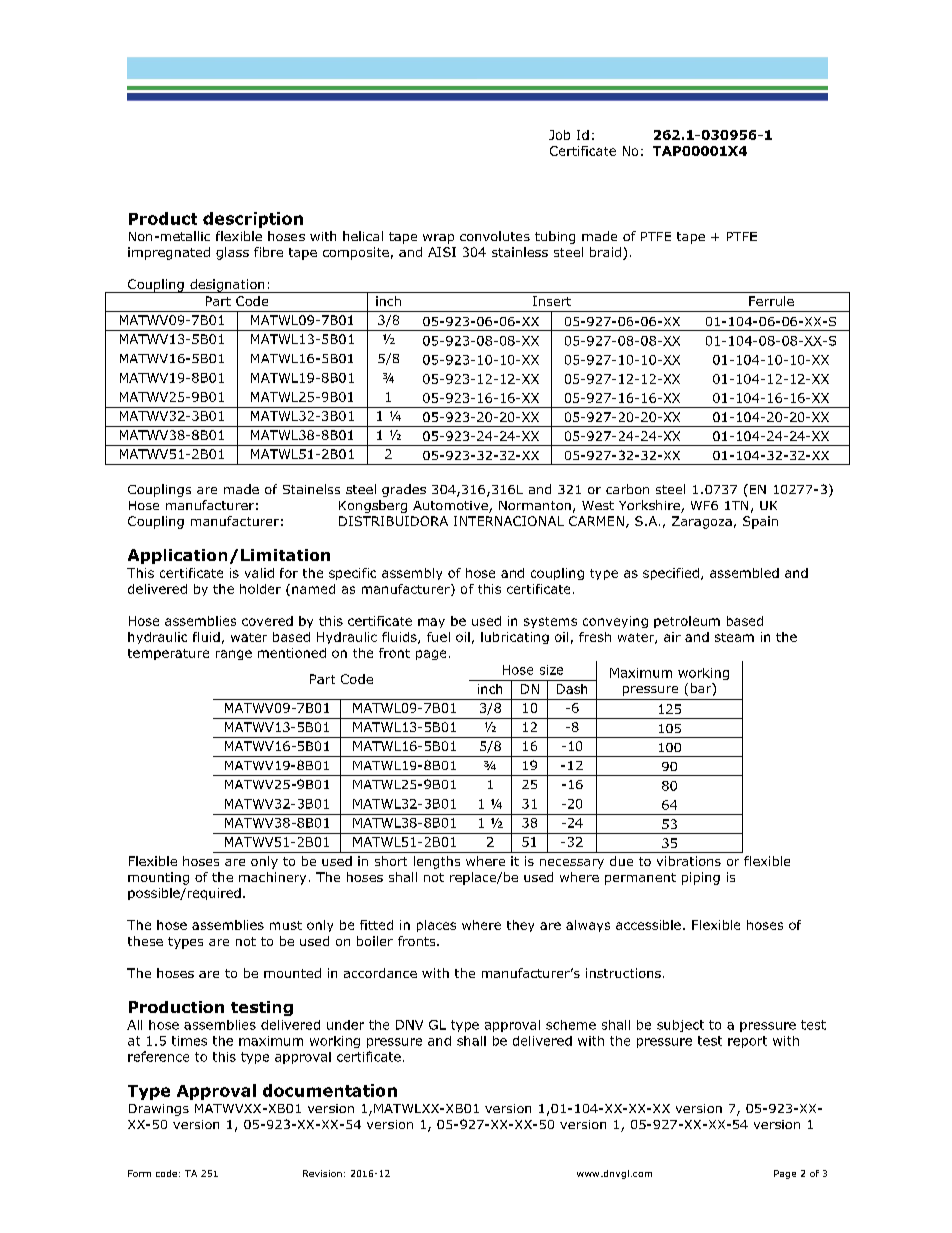 The image size is (952, 1233). Describe the element at coordinates (438, 239) in the document. I see `wrap` at that location.
